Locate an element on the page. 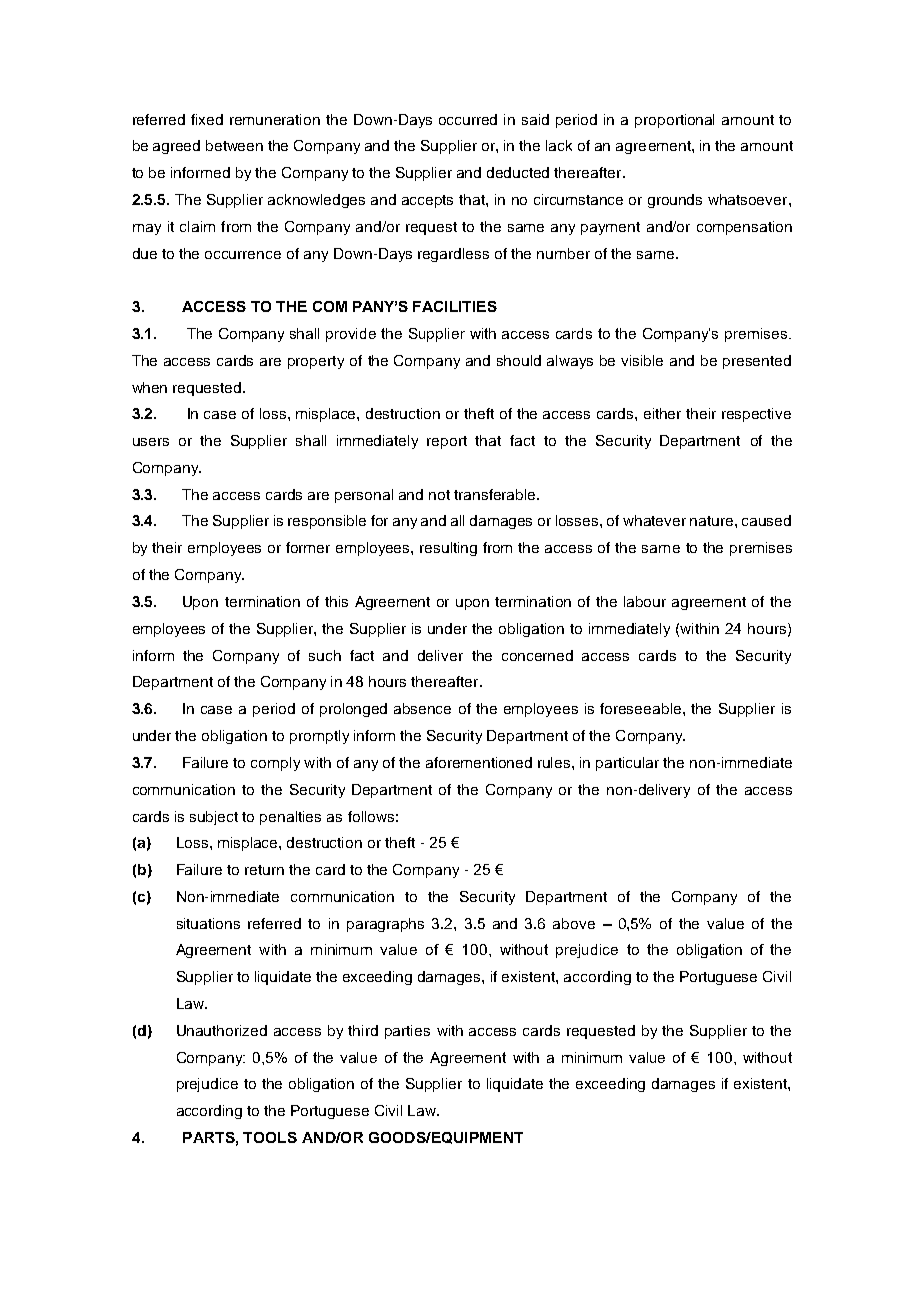 The image size is (924, 1308). TOOLS is located at coordinates (270, 1137).
